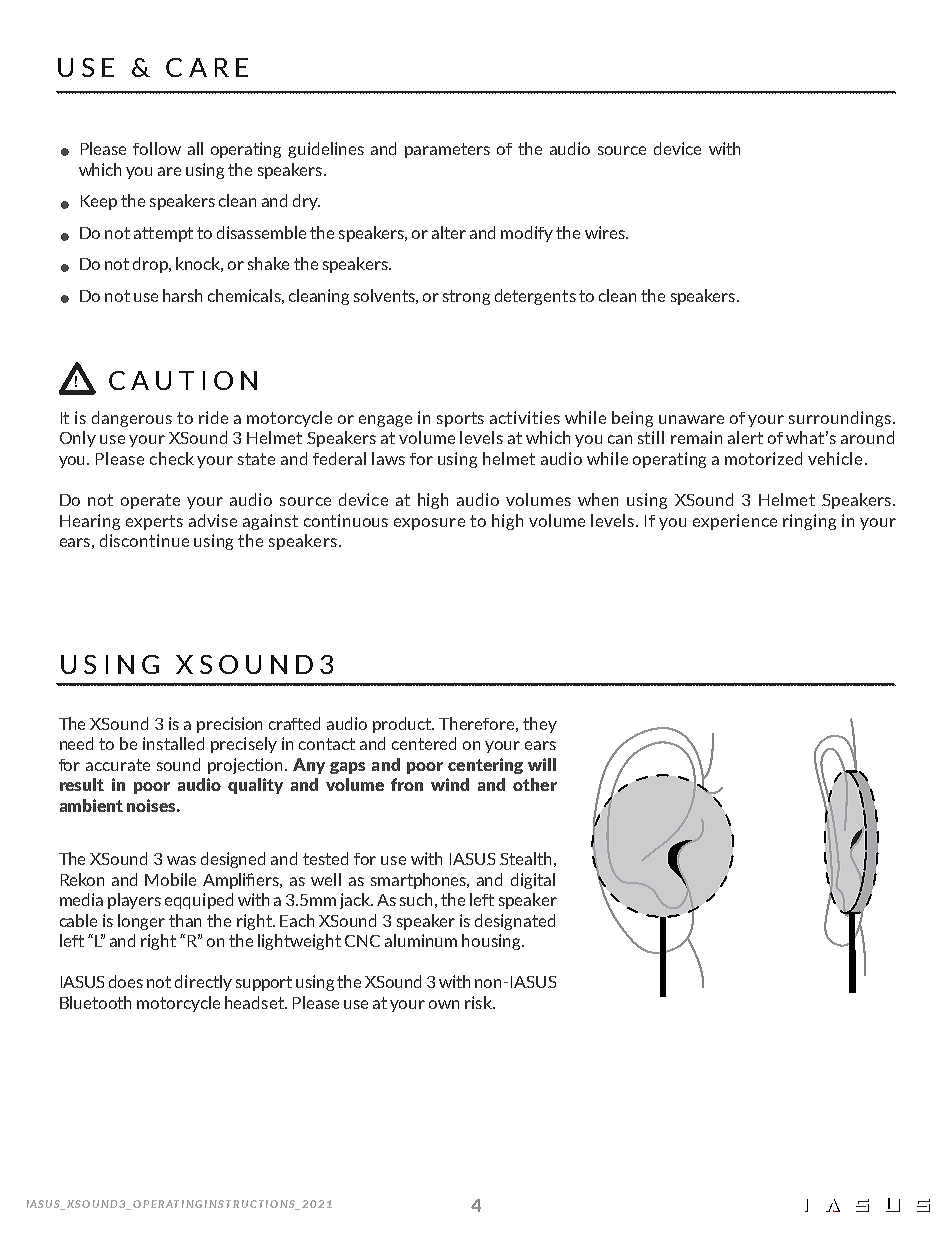 This screenshot has width=952, height=1233. Describe the element at coordinates (460, 419) in the screenshot. I see `sports` at that location.
